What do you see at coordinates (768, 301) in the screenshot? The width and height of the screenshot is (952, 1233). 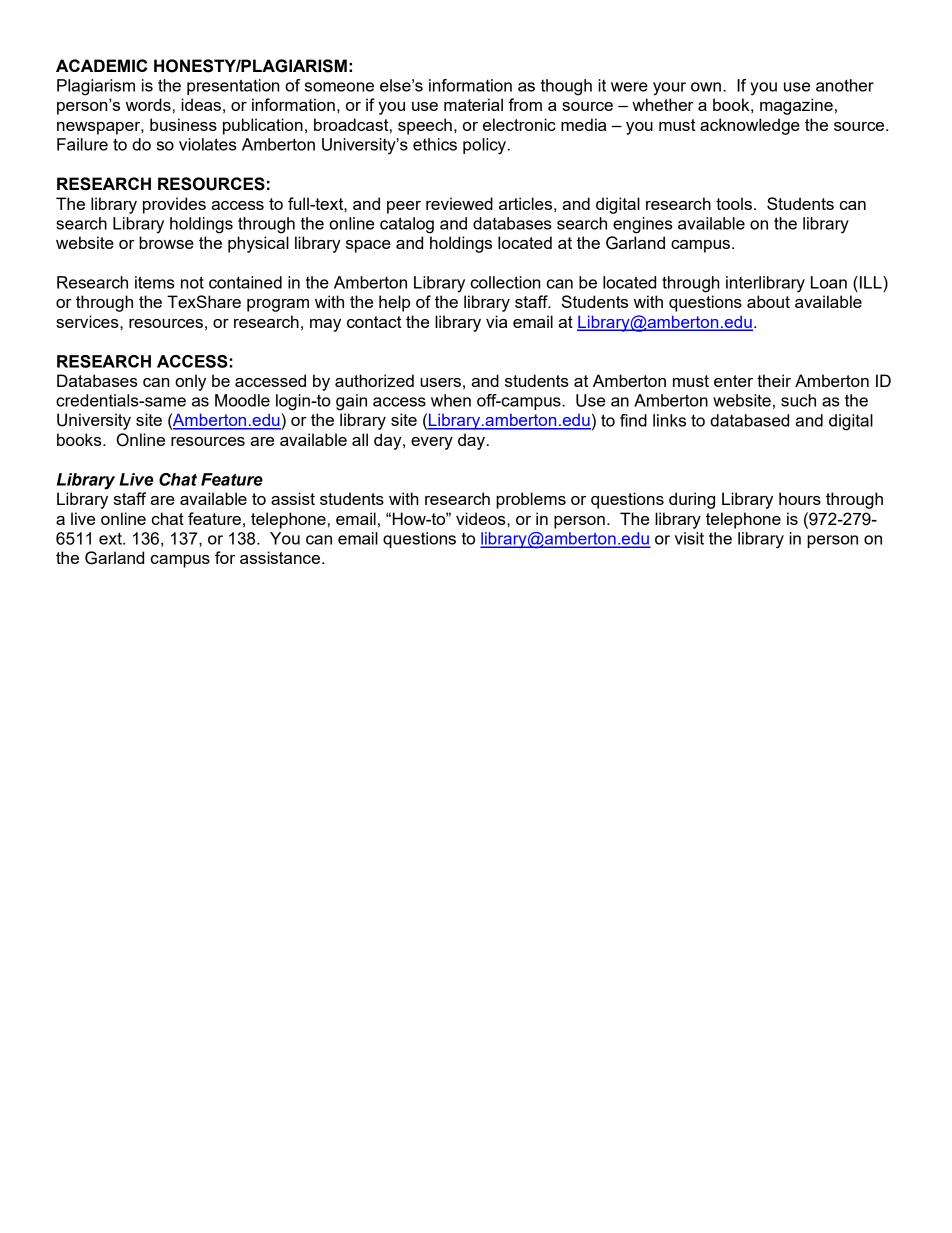 I see `about` at bounding box center [768, 301].
